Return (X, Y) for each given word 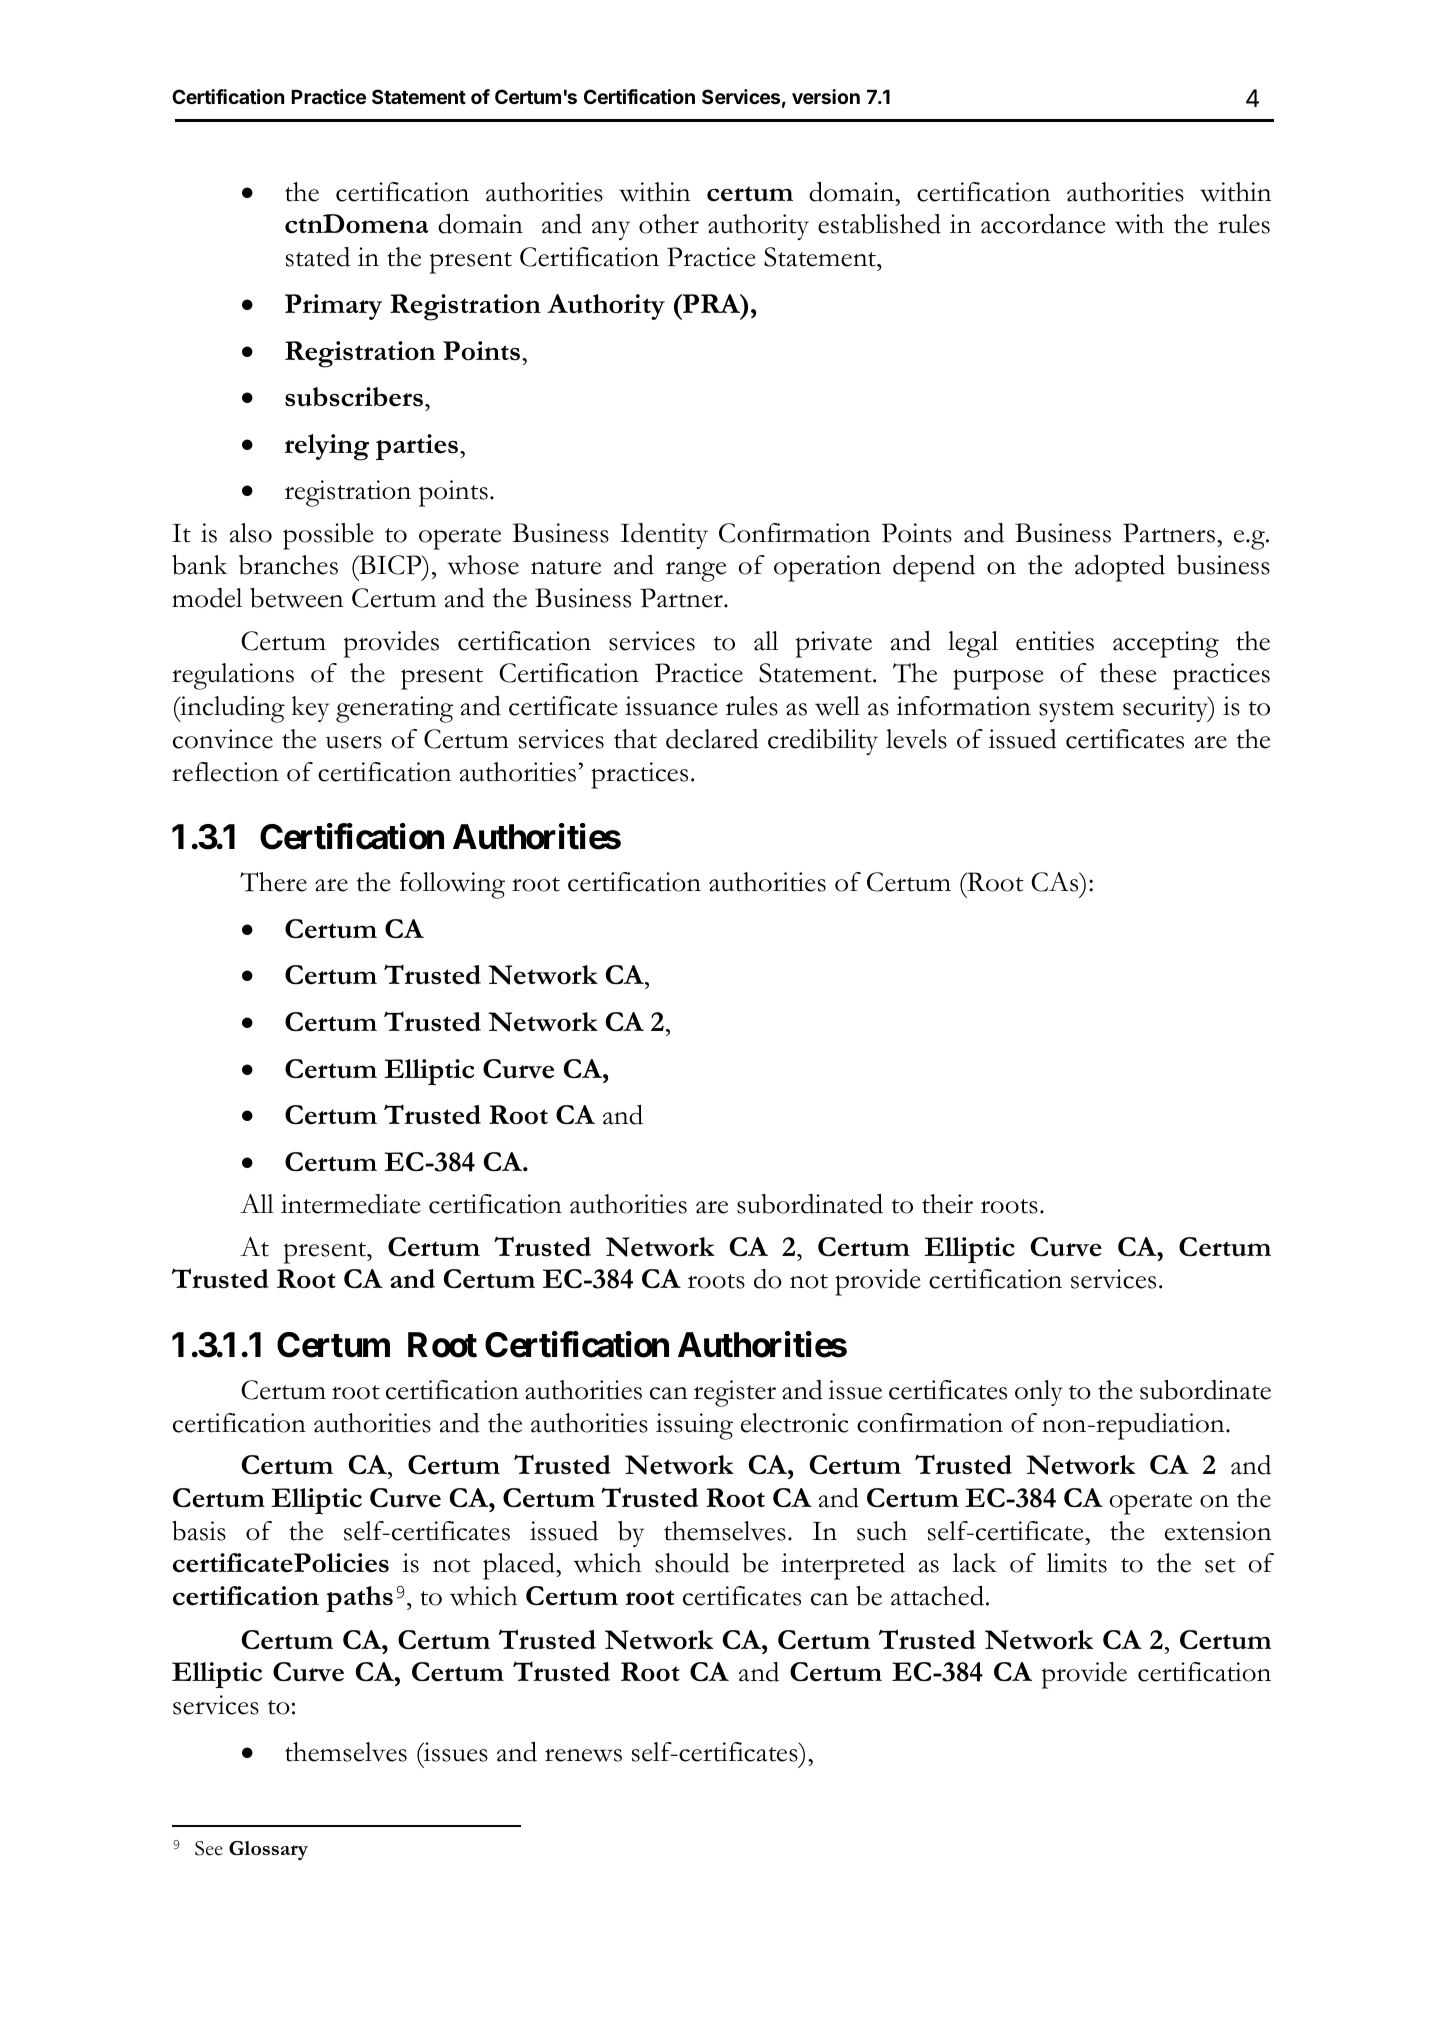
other (669, 224)
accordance (1043, 224)
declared (712, 739)
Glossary (268, 1850)
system (1076, 711)
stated (318, 257)
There (273, 882)
